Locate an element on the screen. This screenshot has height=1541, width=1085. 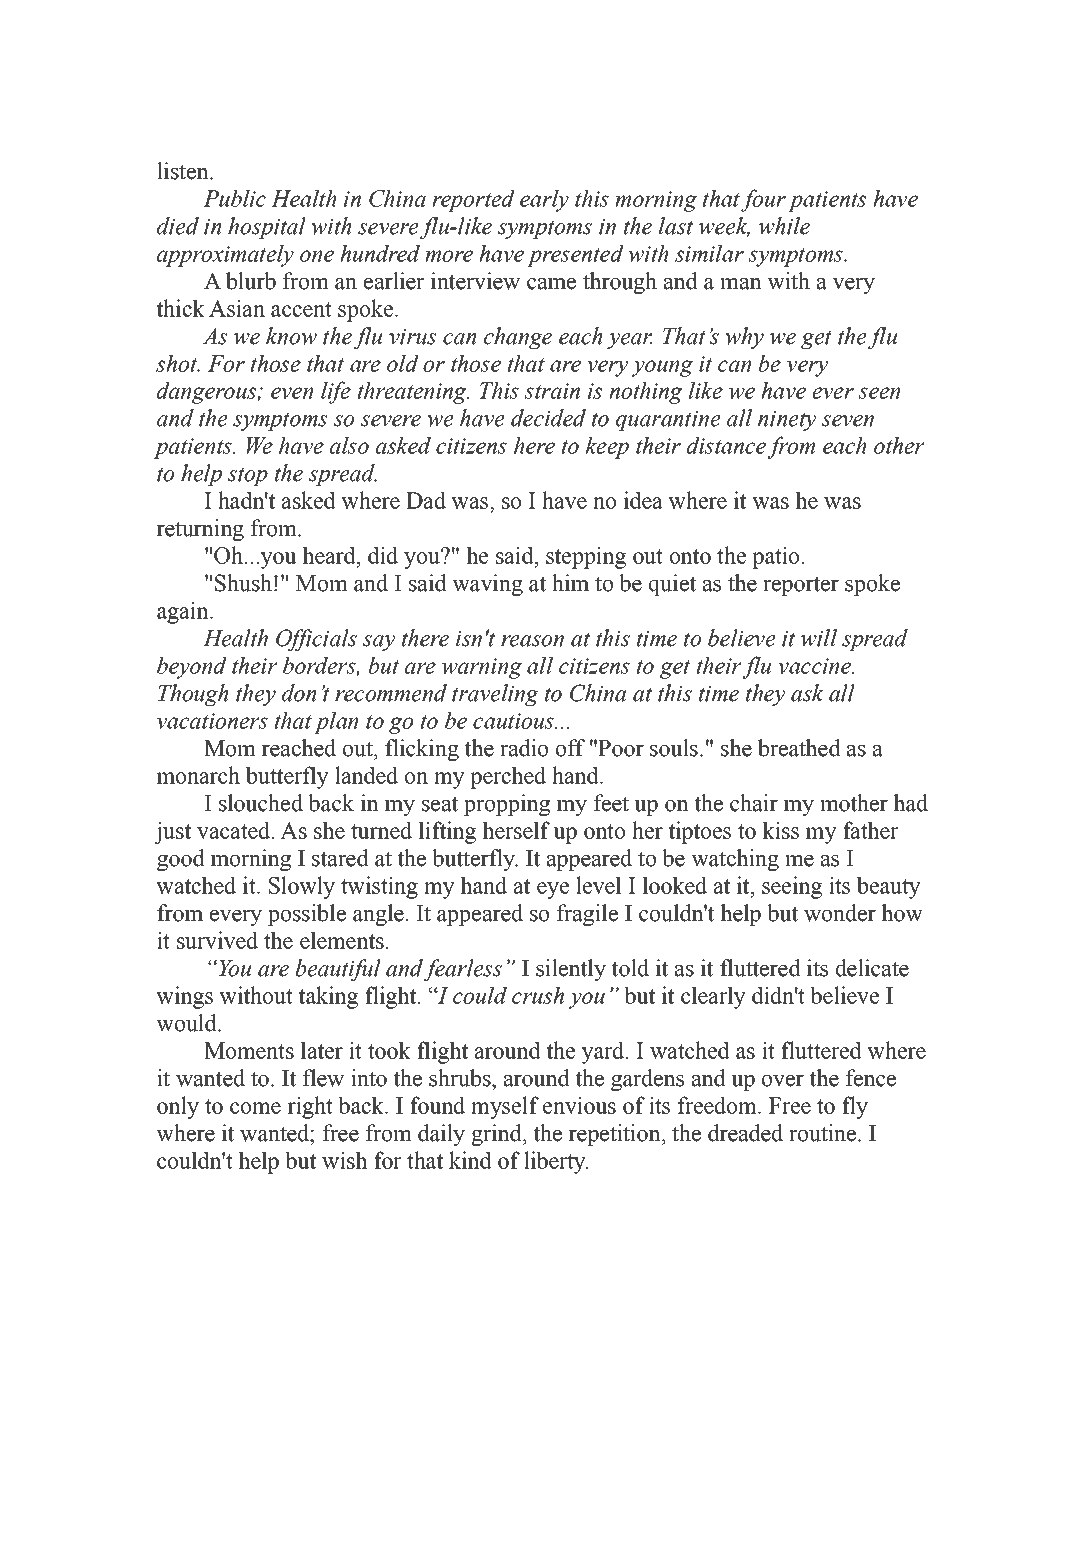
seeing is located at coordinates (792, 887).
